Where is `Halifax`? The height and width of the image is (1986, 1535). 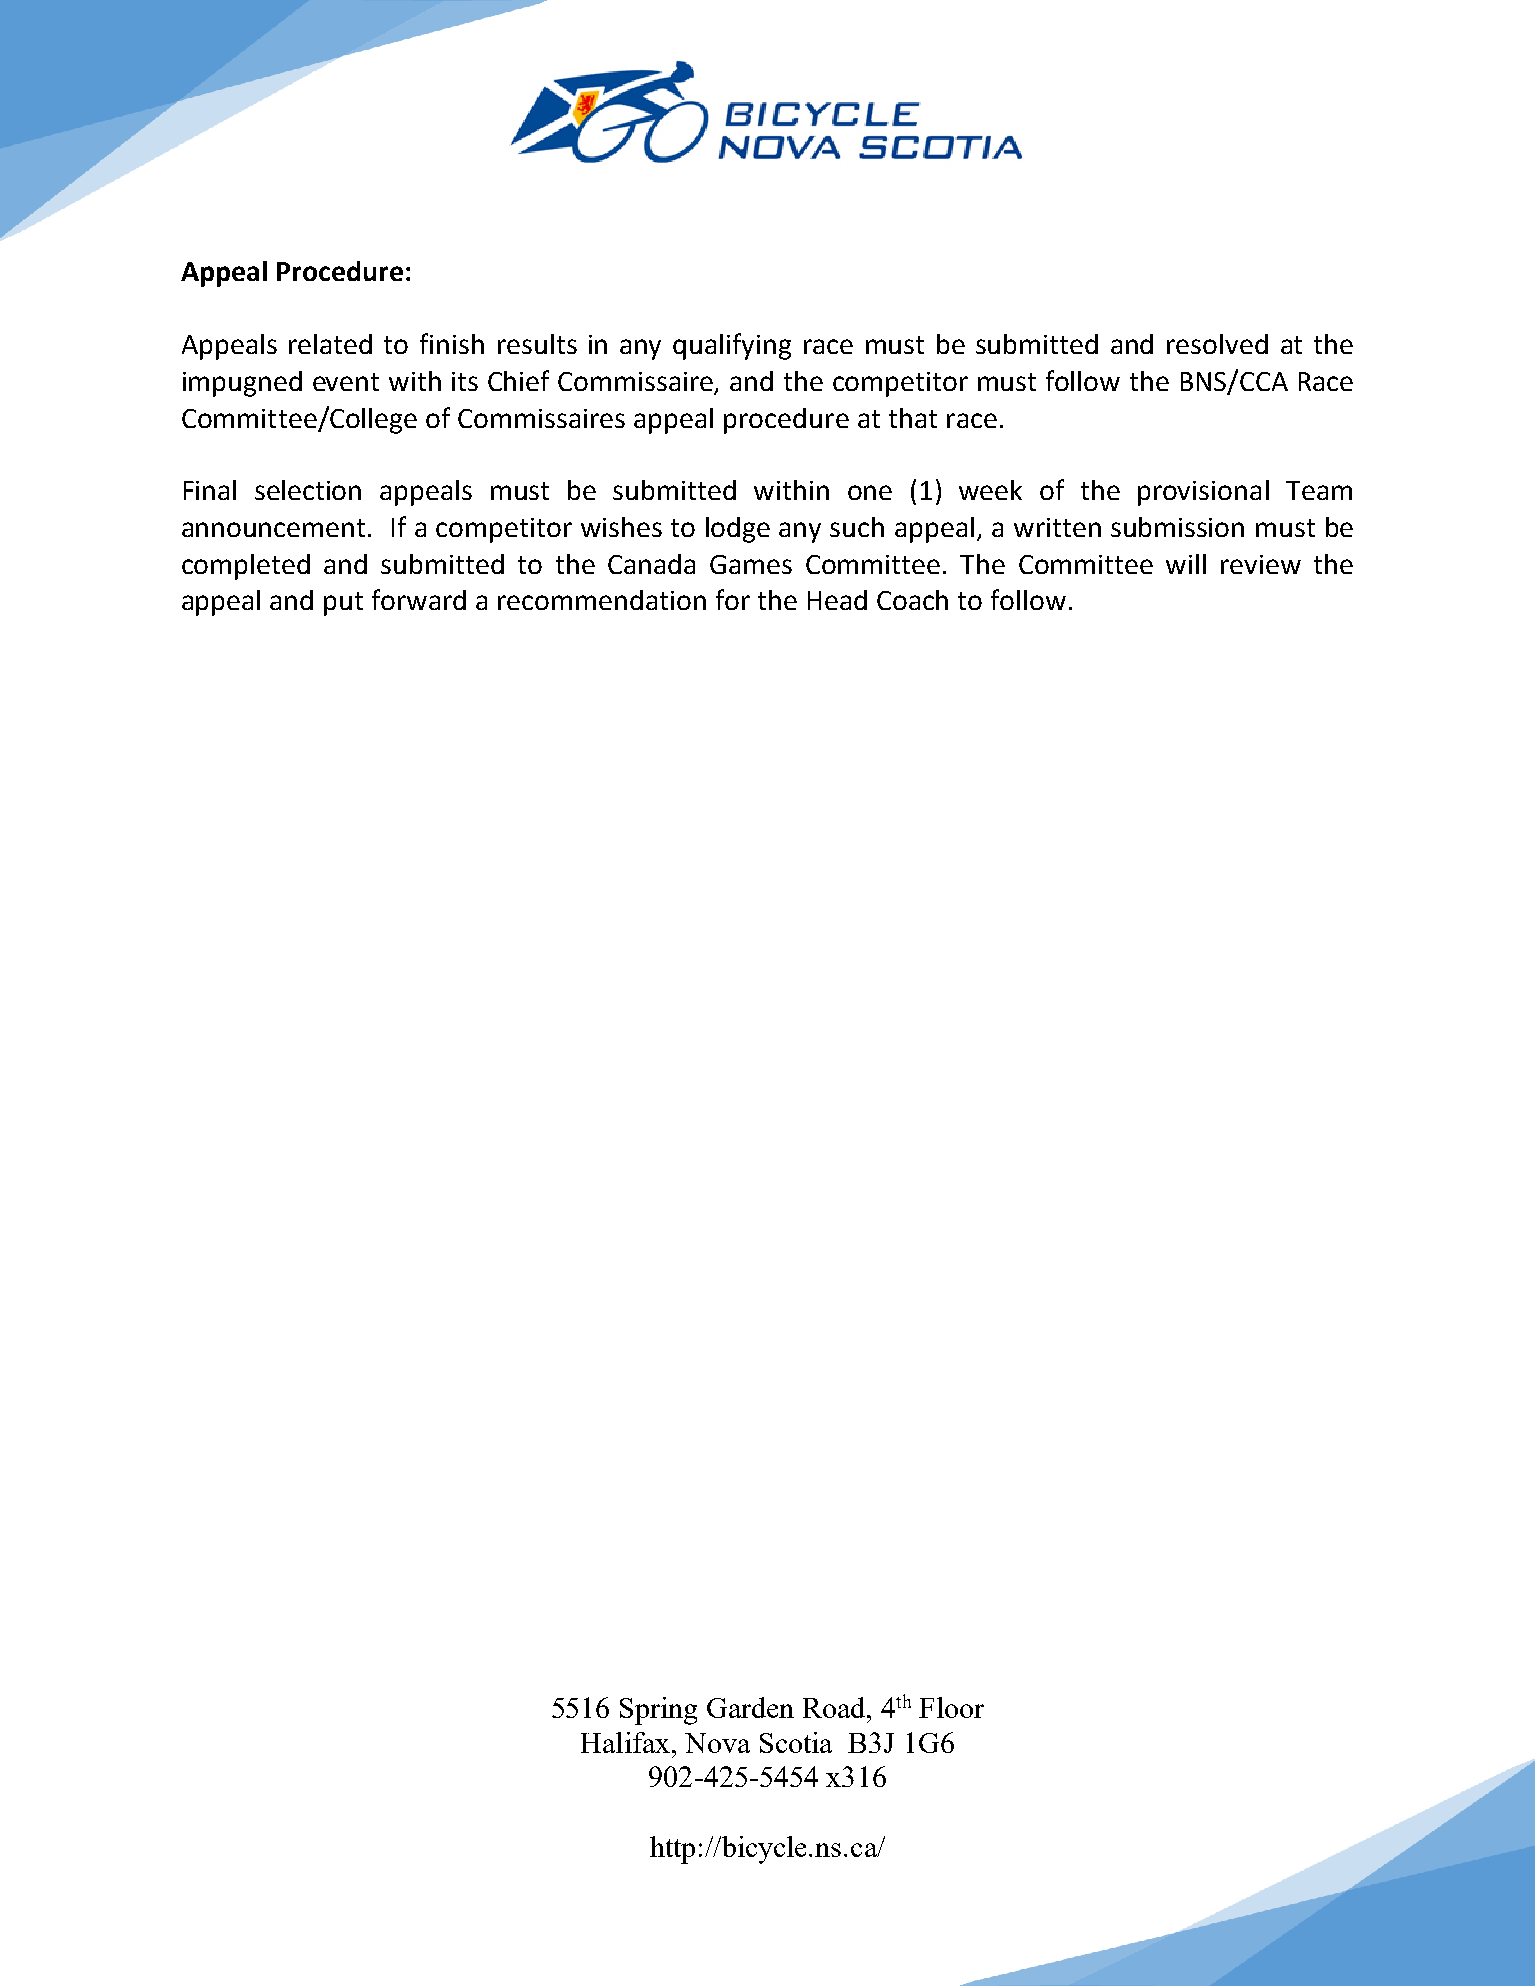 Halifax is located at coordinates (627, 1742).
